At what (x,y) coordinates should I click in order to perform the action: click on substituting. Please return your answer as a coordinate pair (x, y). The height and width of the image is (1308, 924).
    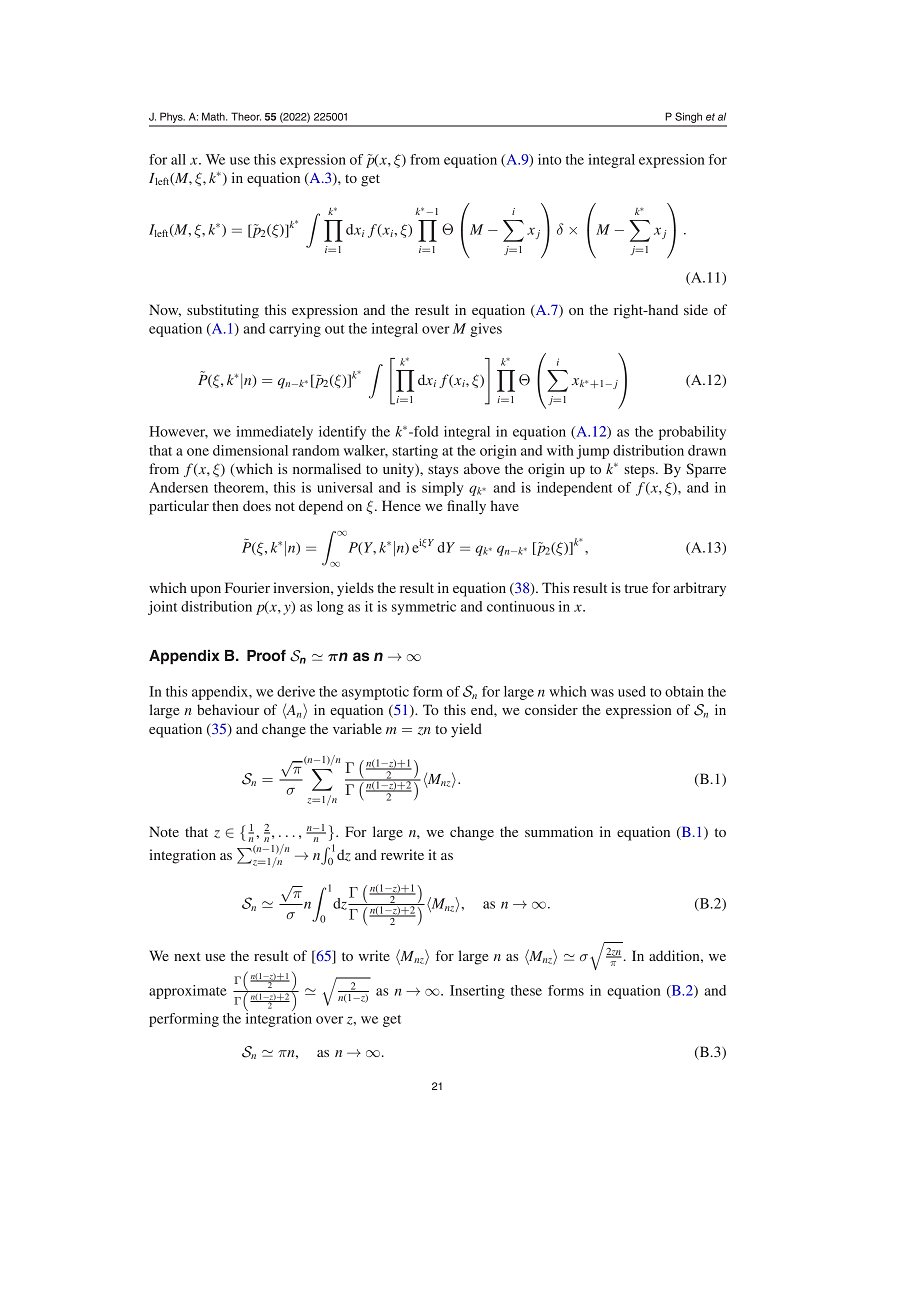
    Looking at the image, I should click on (223, 311).
